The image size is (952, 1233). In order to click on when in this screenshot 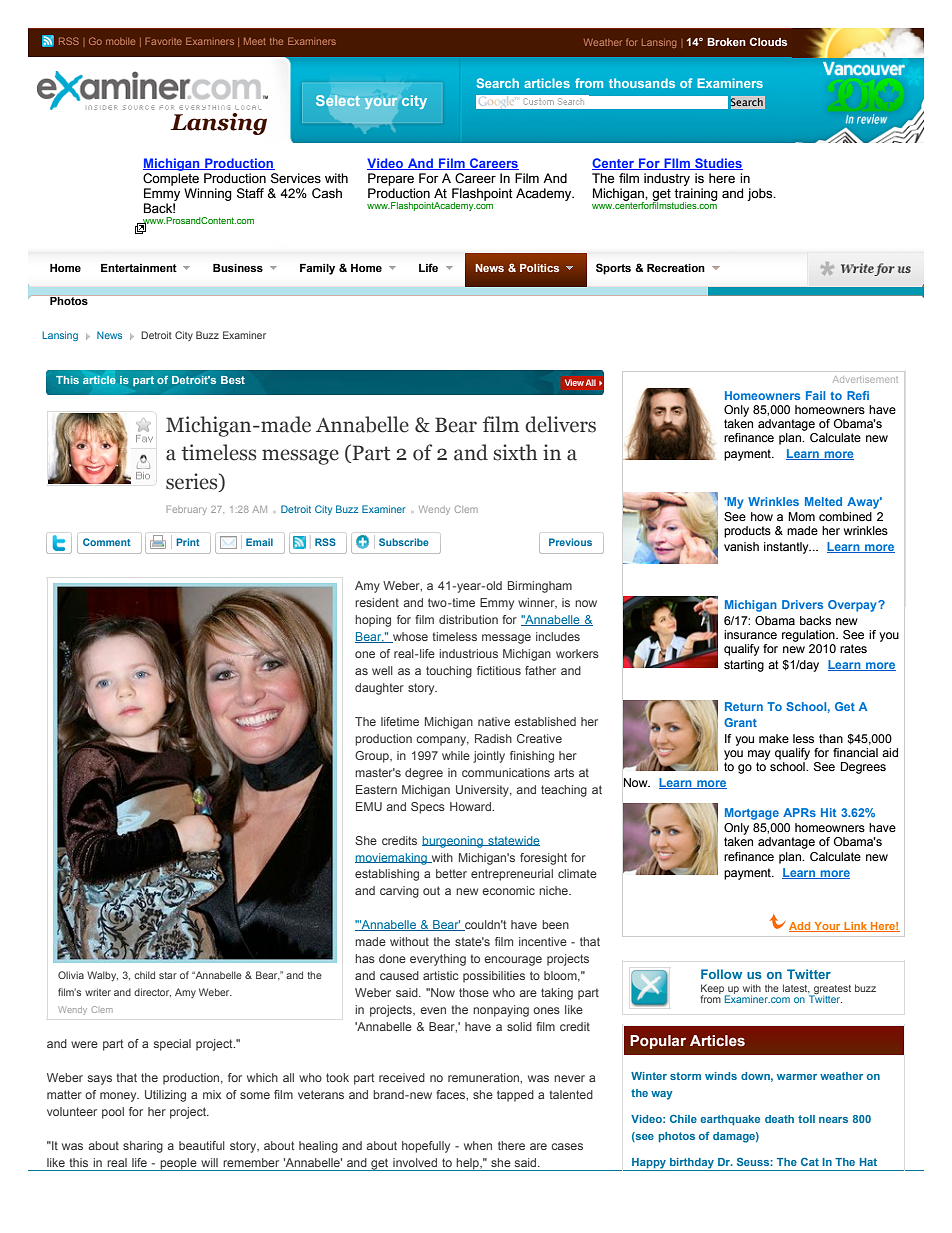, I will do `click(478, 1145)`.
